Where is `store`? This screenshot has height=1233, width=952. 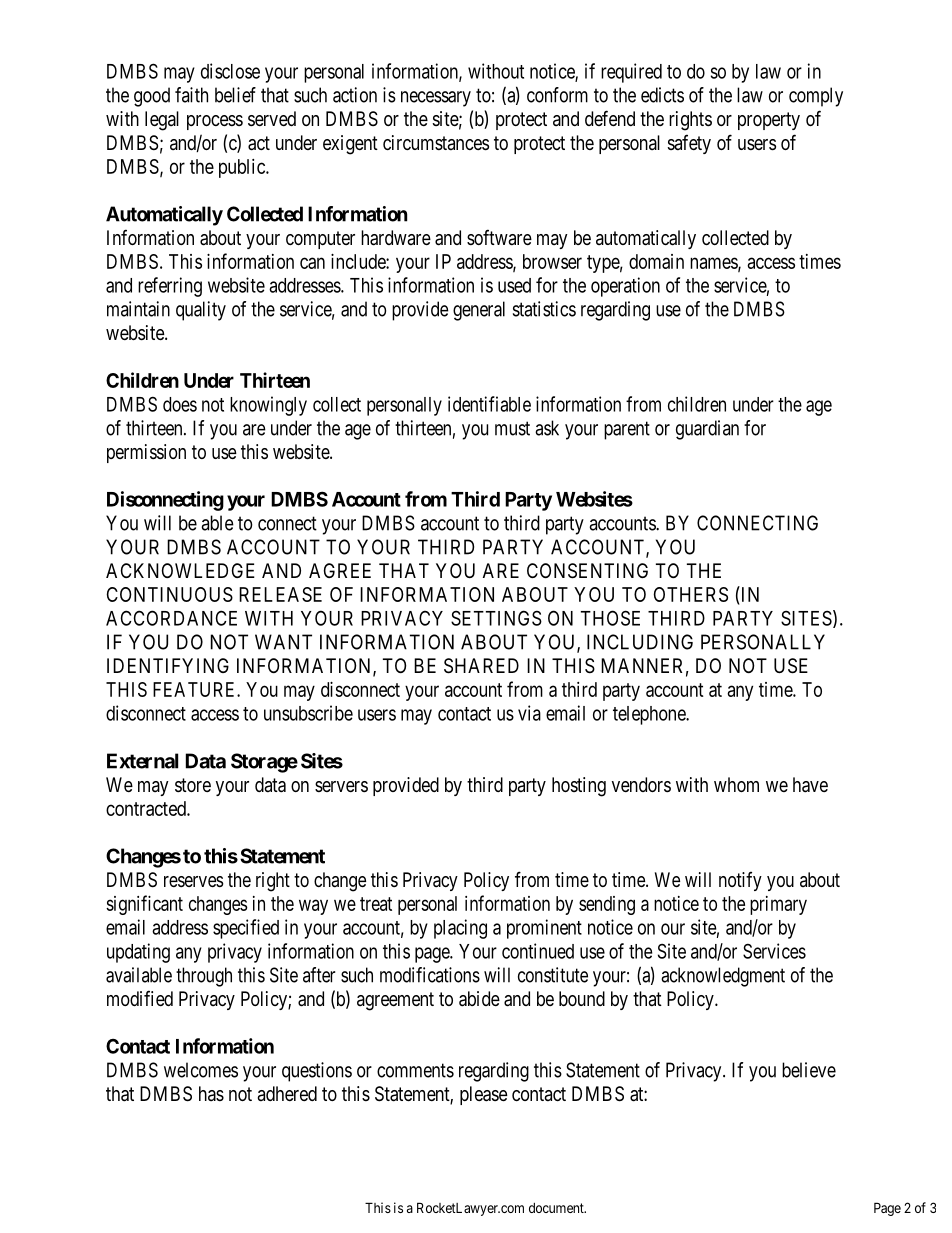
store is located at coordinates (193, 785).
